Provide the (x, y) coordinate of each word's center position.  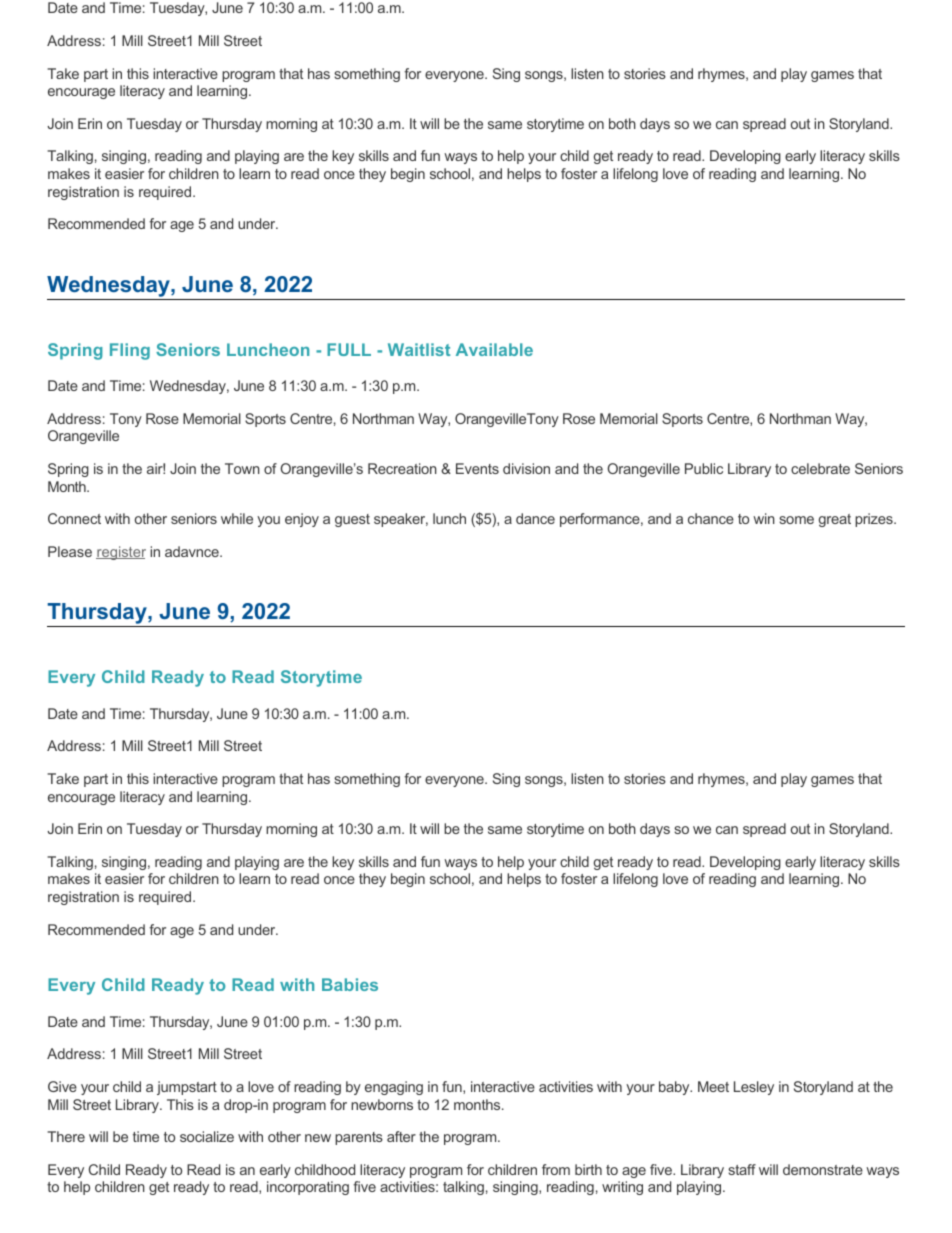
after (401, 1136)
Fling (130, 351)
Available (494, 349)
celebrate (820, 468)
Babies (350, 984)
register (121, 553)
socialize (207, 1136)
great (835, 520)
